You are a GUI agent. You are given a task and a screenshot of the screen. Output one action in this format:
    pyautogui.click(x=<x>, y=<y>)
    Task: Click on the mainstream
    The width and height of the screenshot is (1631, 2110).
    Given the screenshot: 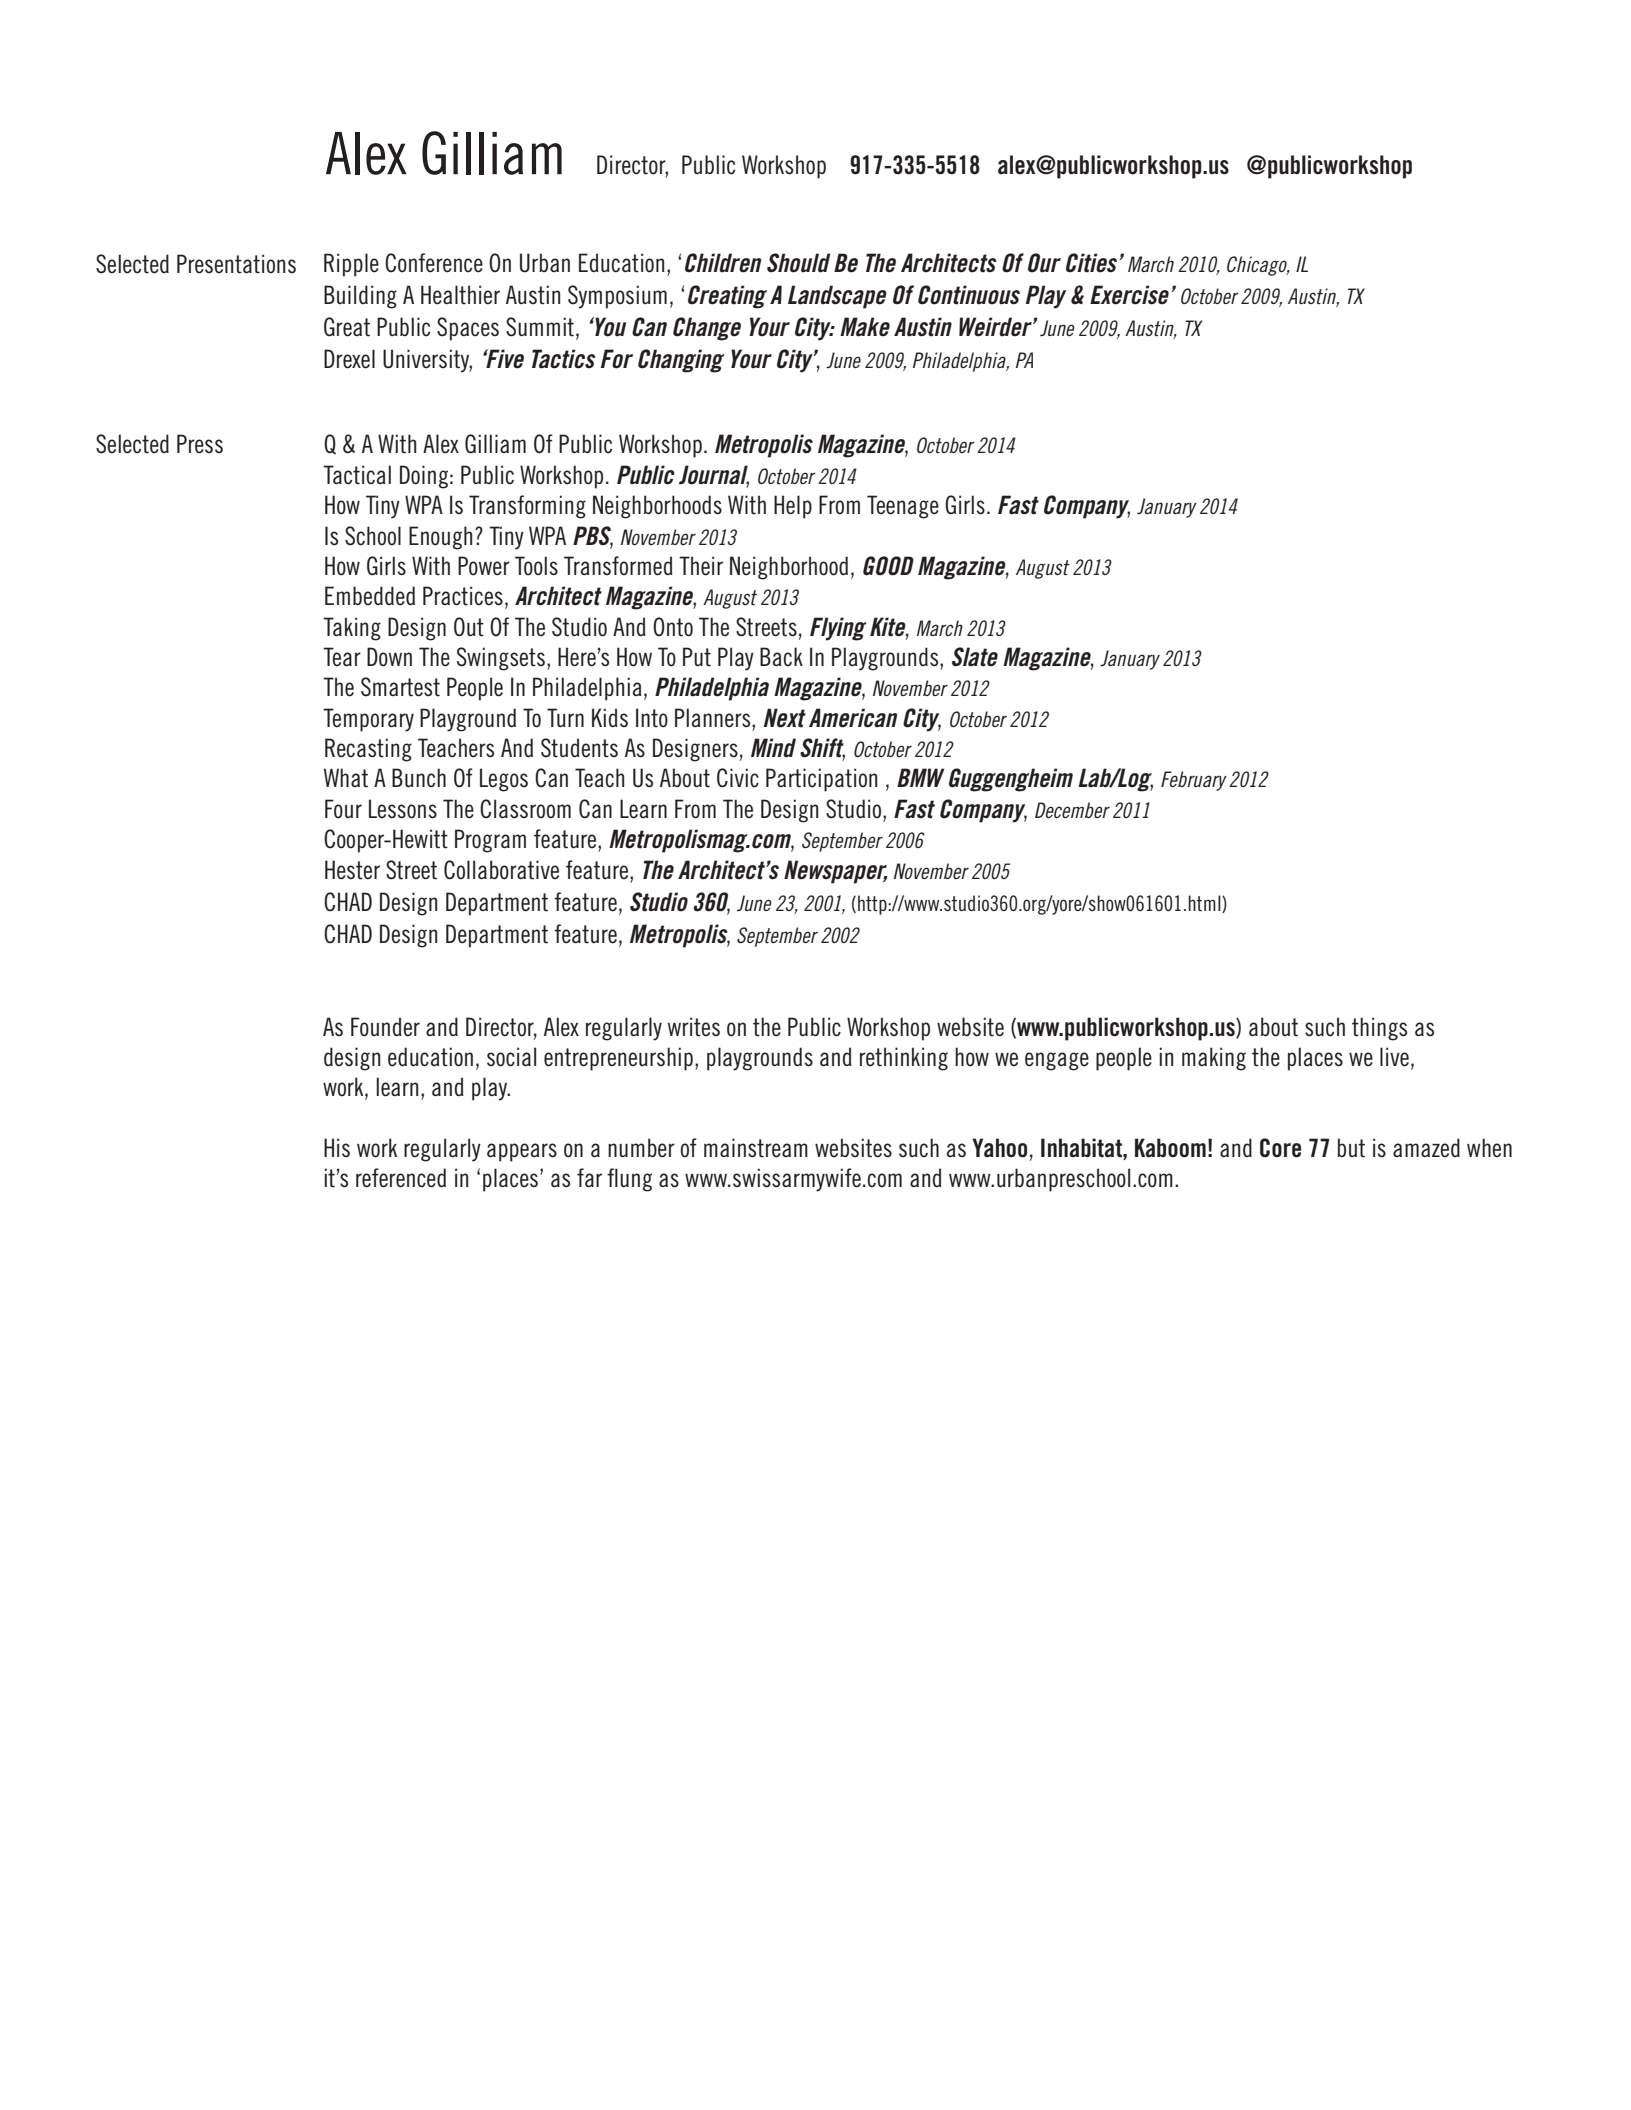 What is the action you would take?
    pyautogui.click(x=756, y=1148)
